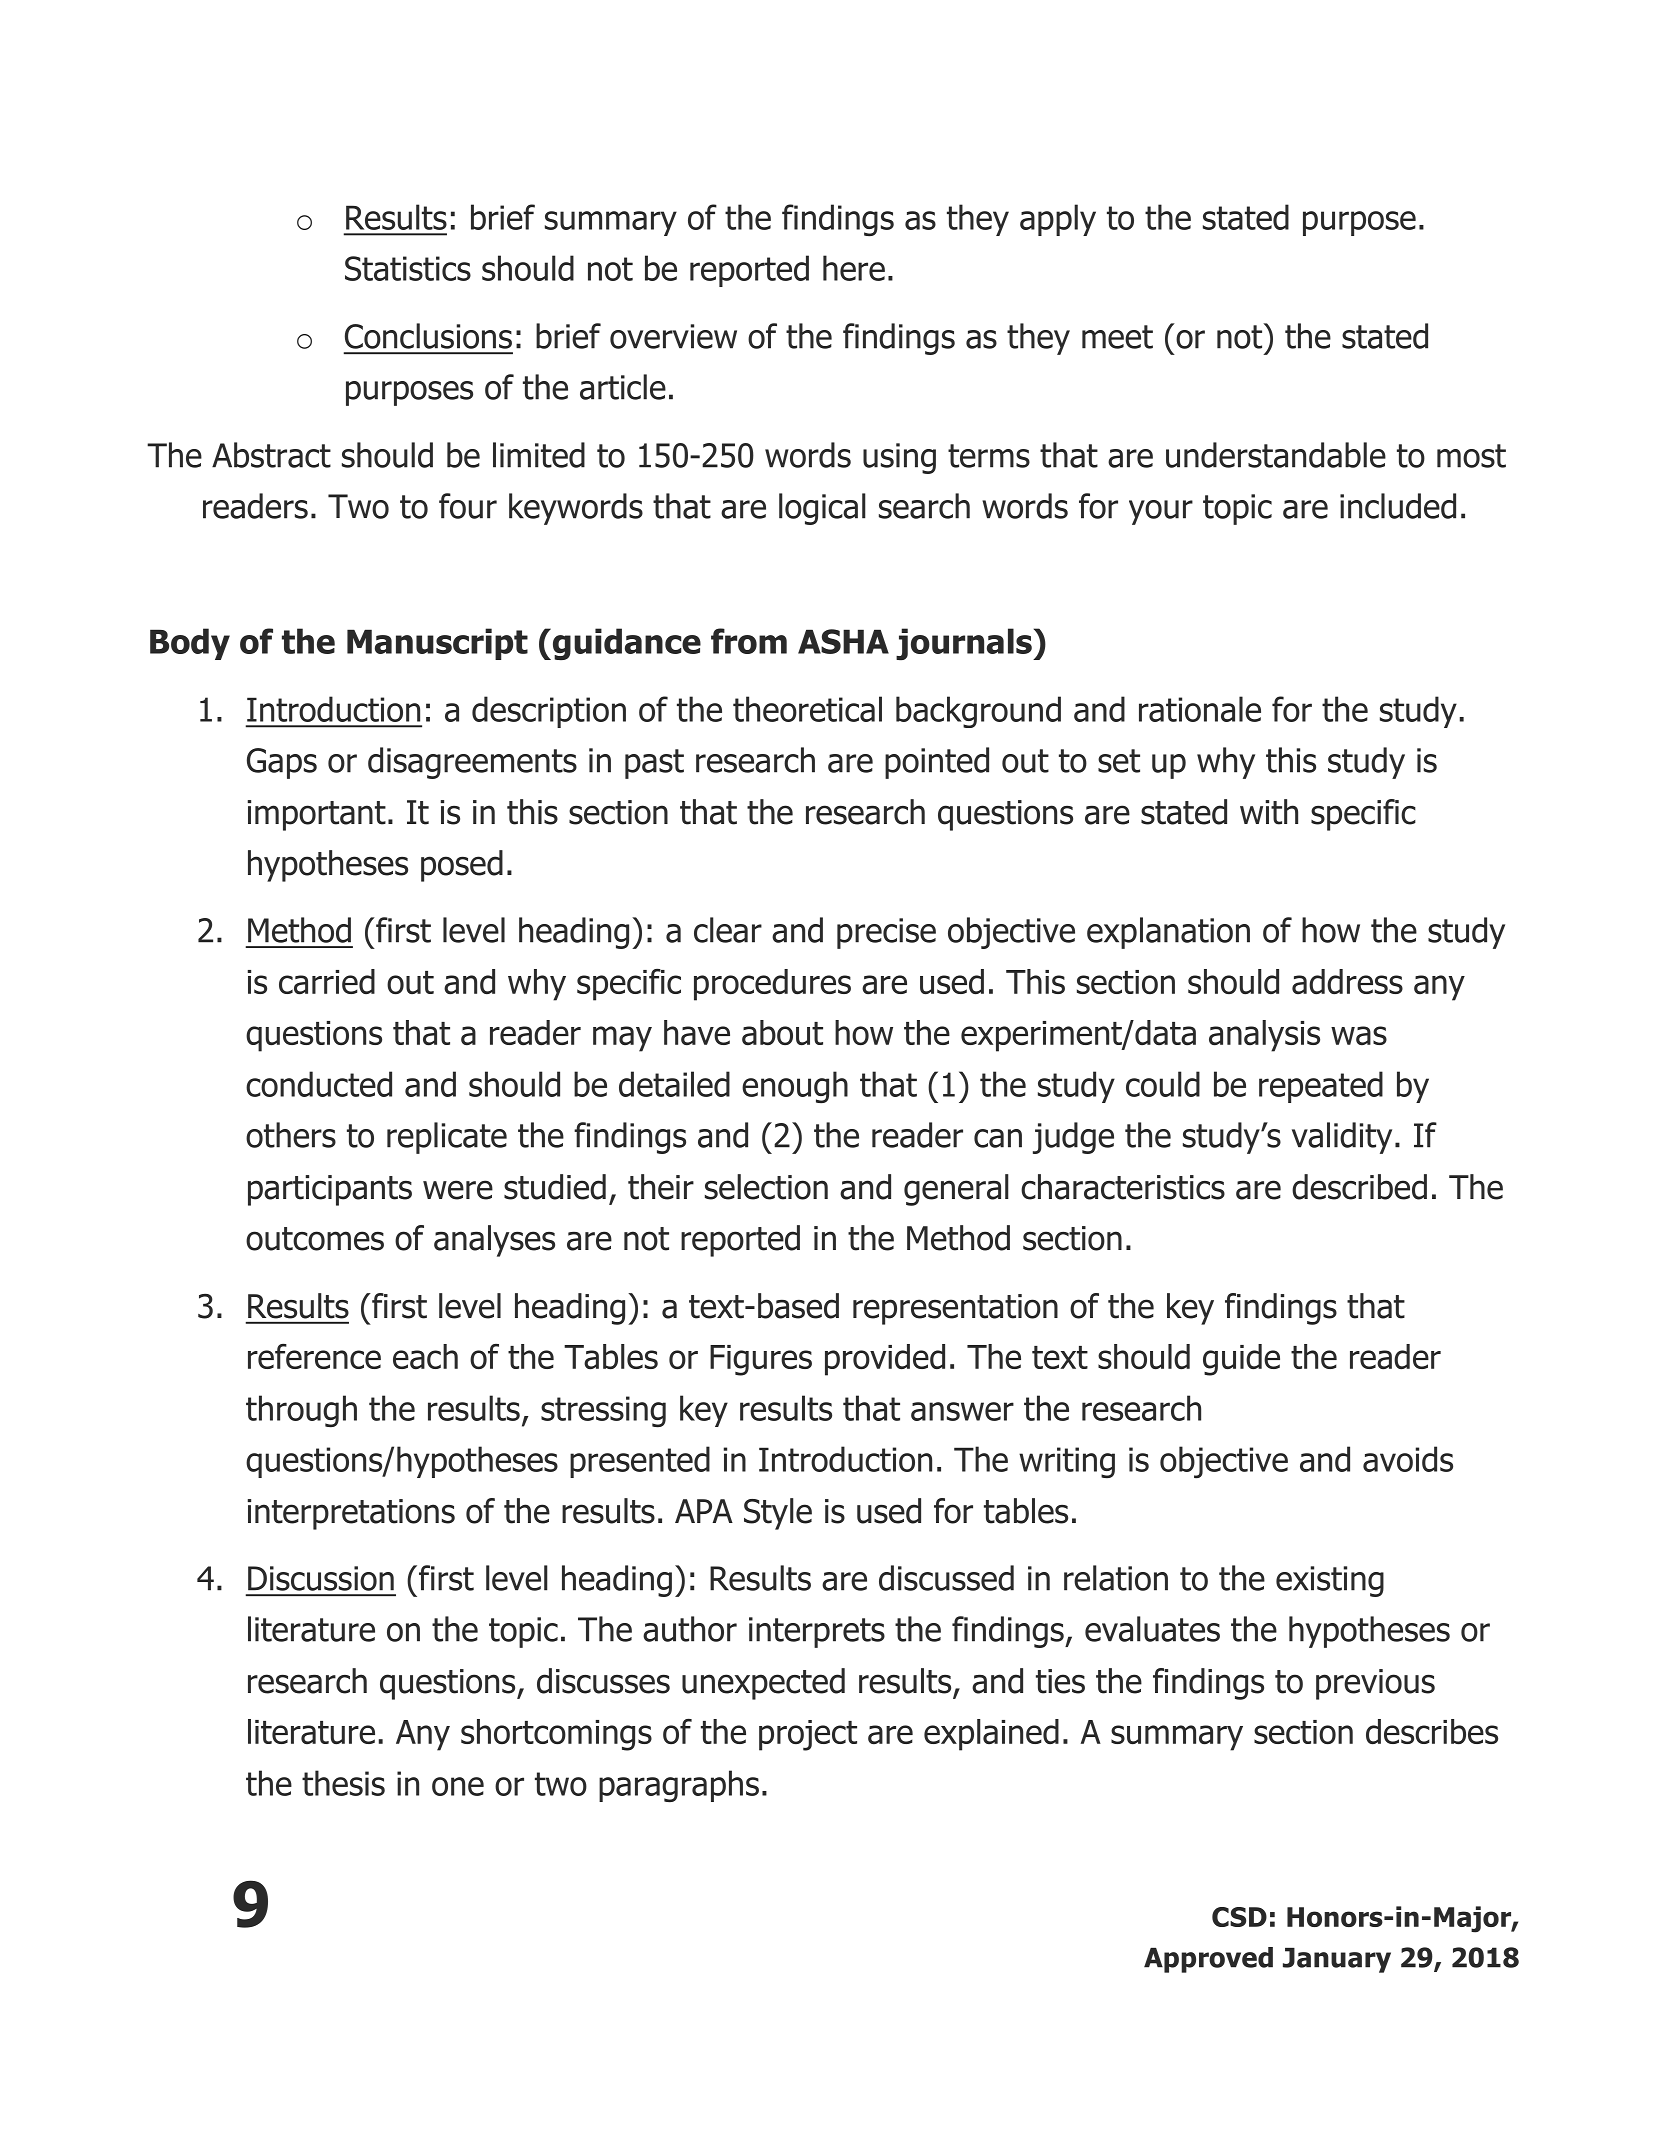  Describe the element at coordinates (408, 268) in the page. I see `Statistics` at that location.
